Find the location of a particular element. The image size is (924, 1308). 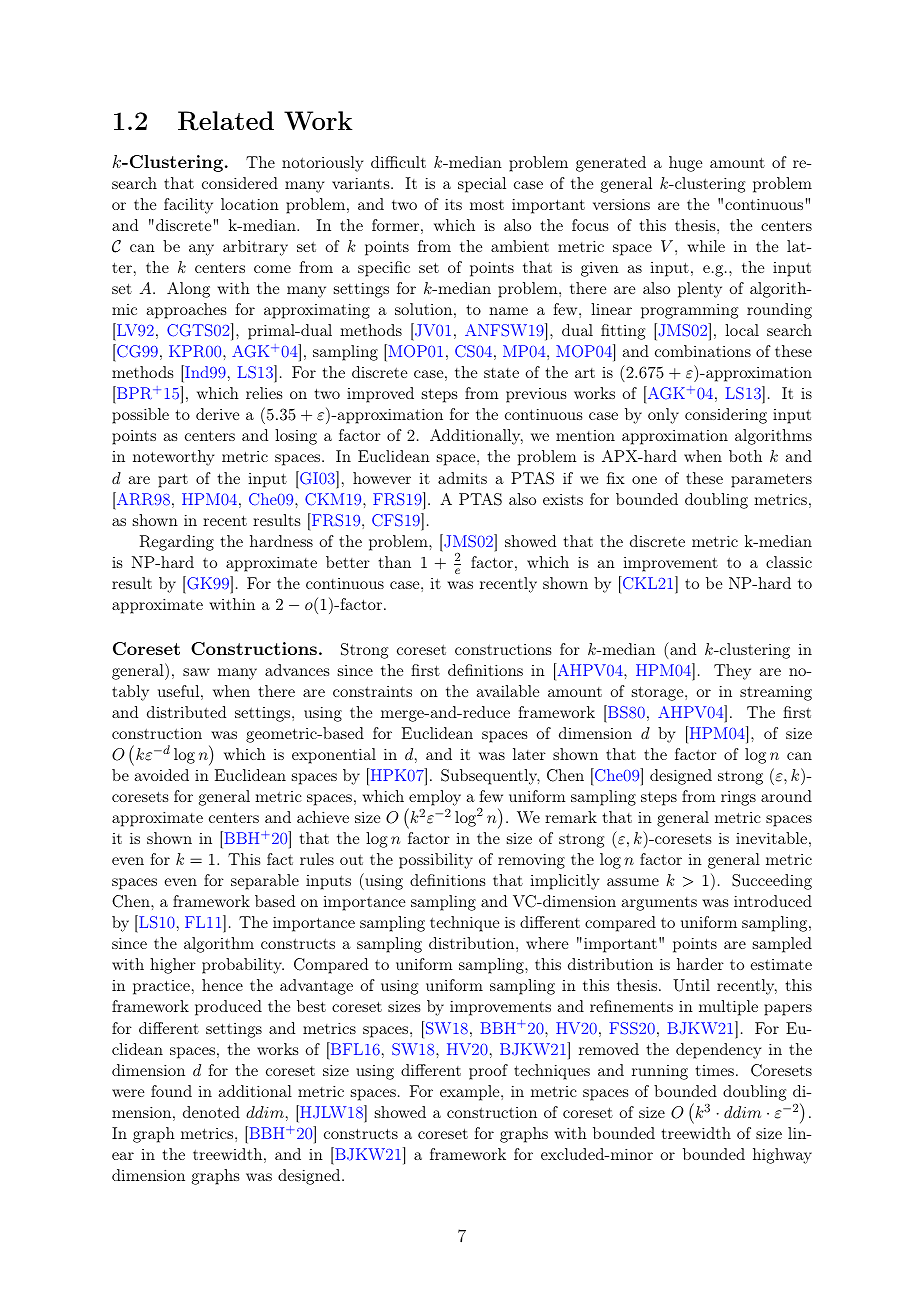

Related is located at coordinates (226, 121).
